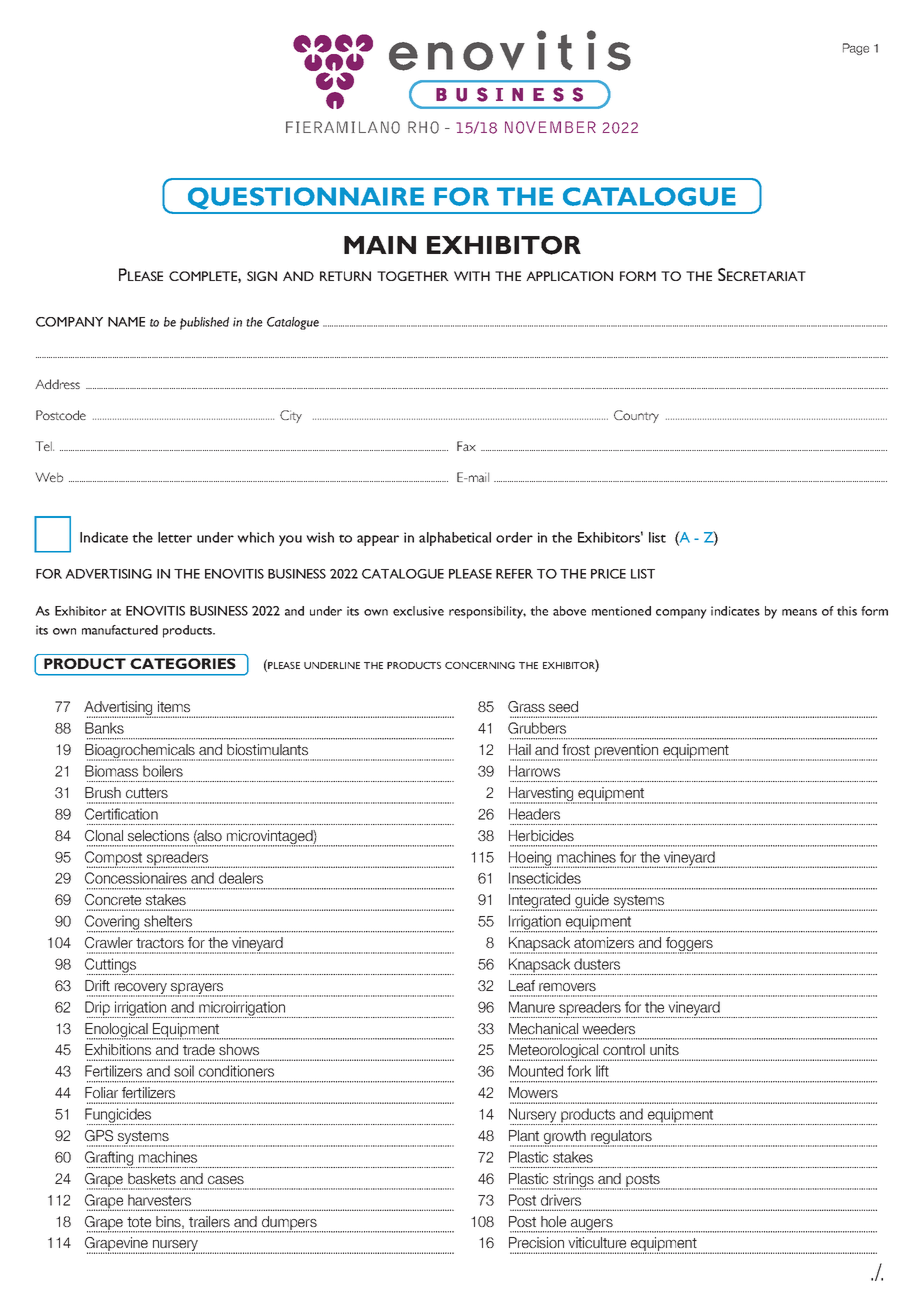 This document has height=1308, width=924. I want to click on harvesters, so click(159, 1200).
